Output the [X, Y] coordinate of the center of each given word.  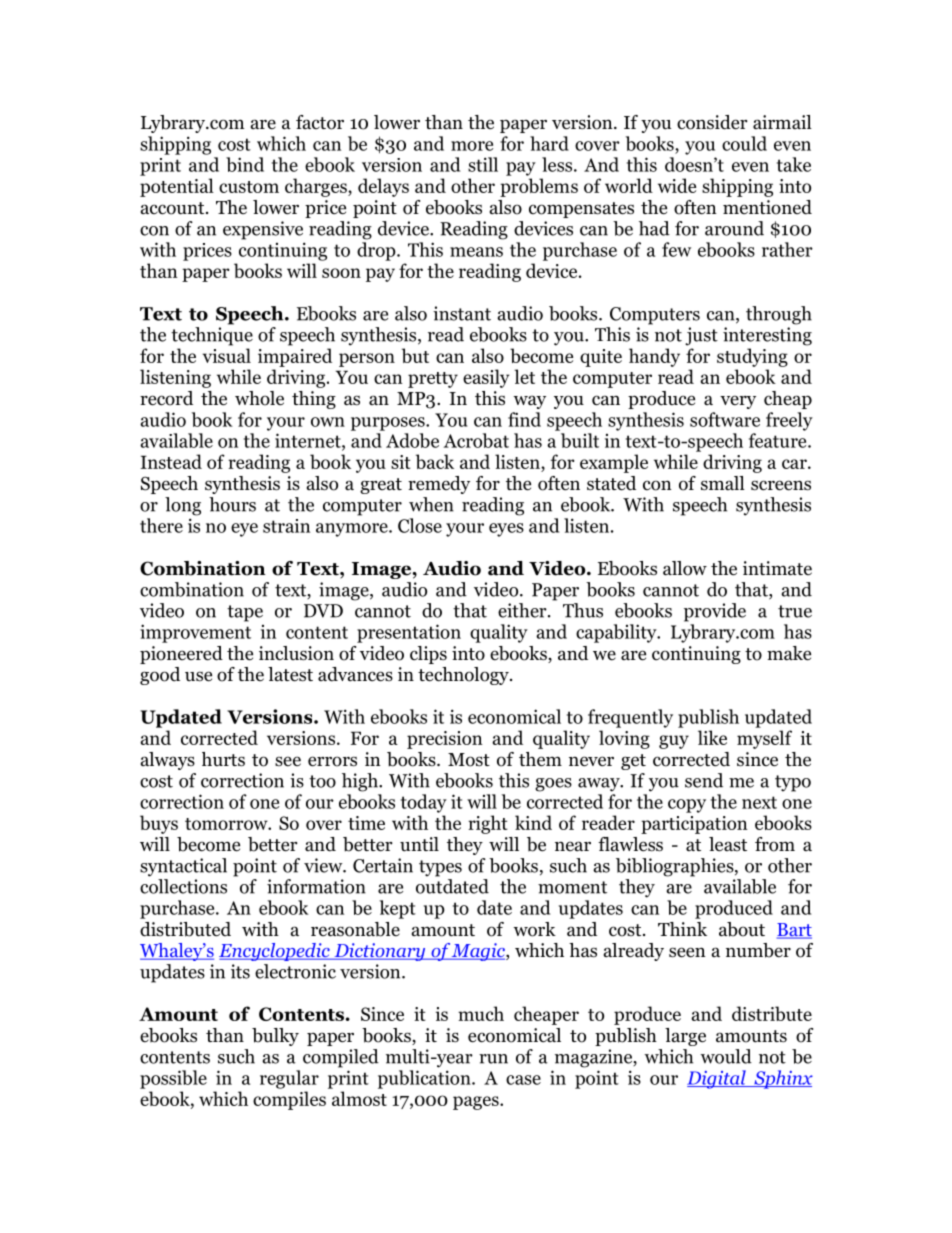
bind [245, 164]
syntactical [183, 867]
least [728, 844]
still [483, 164]
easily [486, 378]
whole [259, 398]
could [744, 143]
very [738, 402]
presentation [409, 633]
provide [715, 612]
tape [245, 613]
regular [289, 1079]
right [488, 824]
